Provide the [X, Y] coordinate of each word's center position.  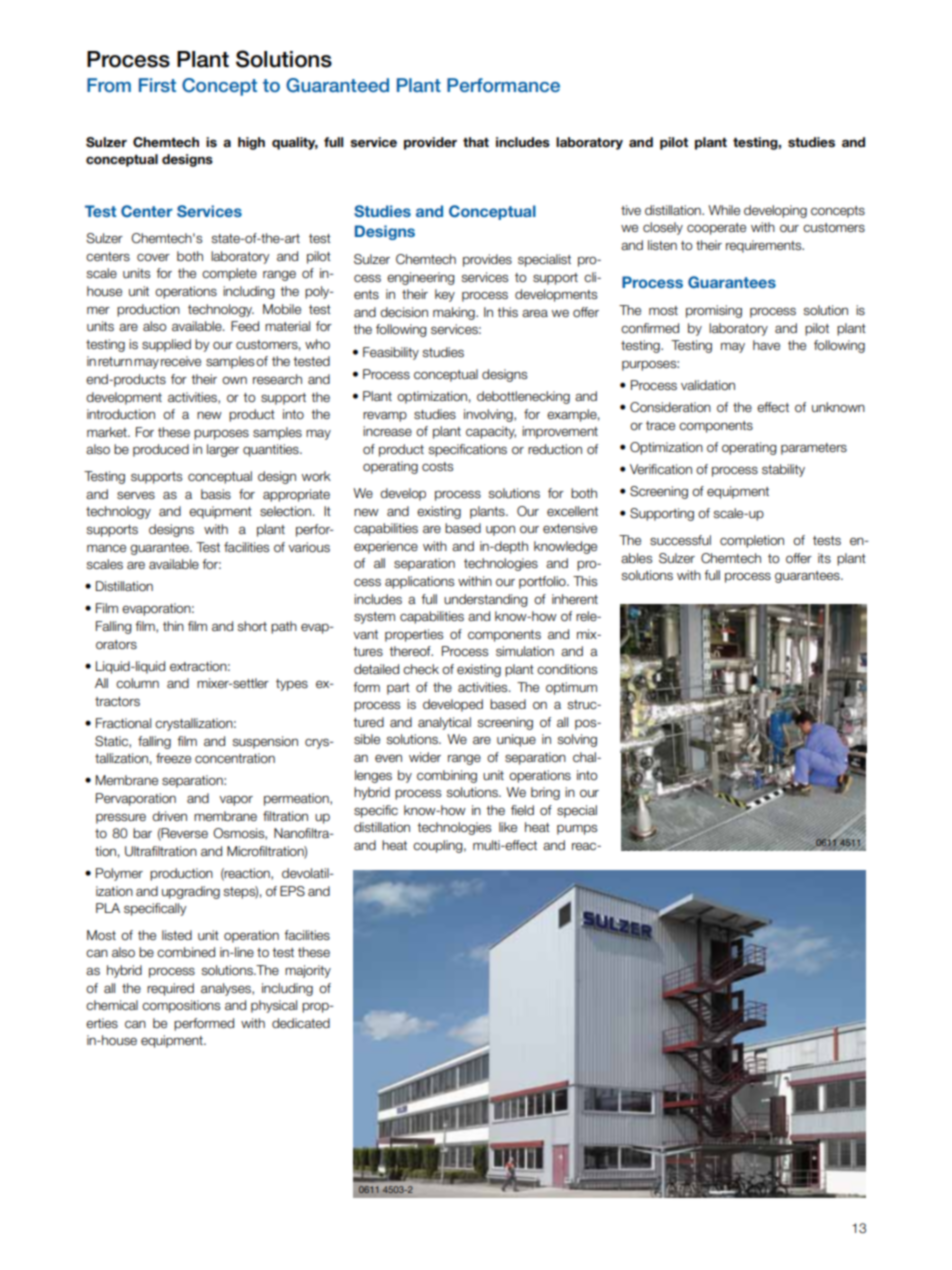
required [170, 989]
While [724, 210]
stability [783, 470]
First [157, 85]
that [476, 142]
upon [500, 530]
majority [308, 971]
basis [216, 494]
